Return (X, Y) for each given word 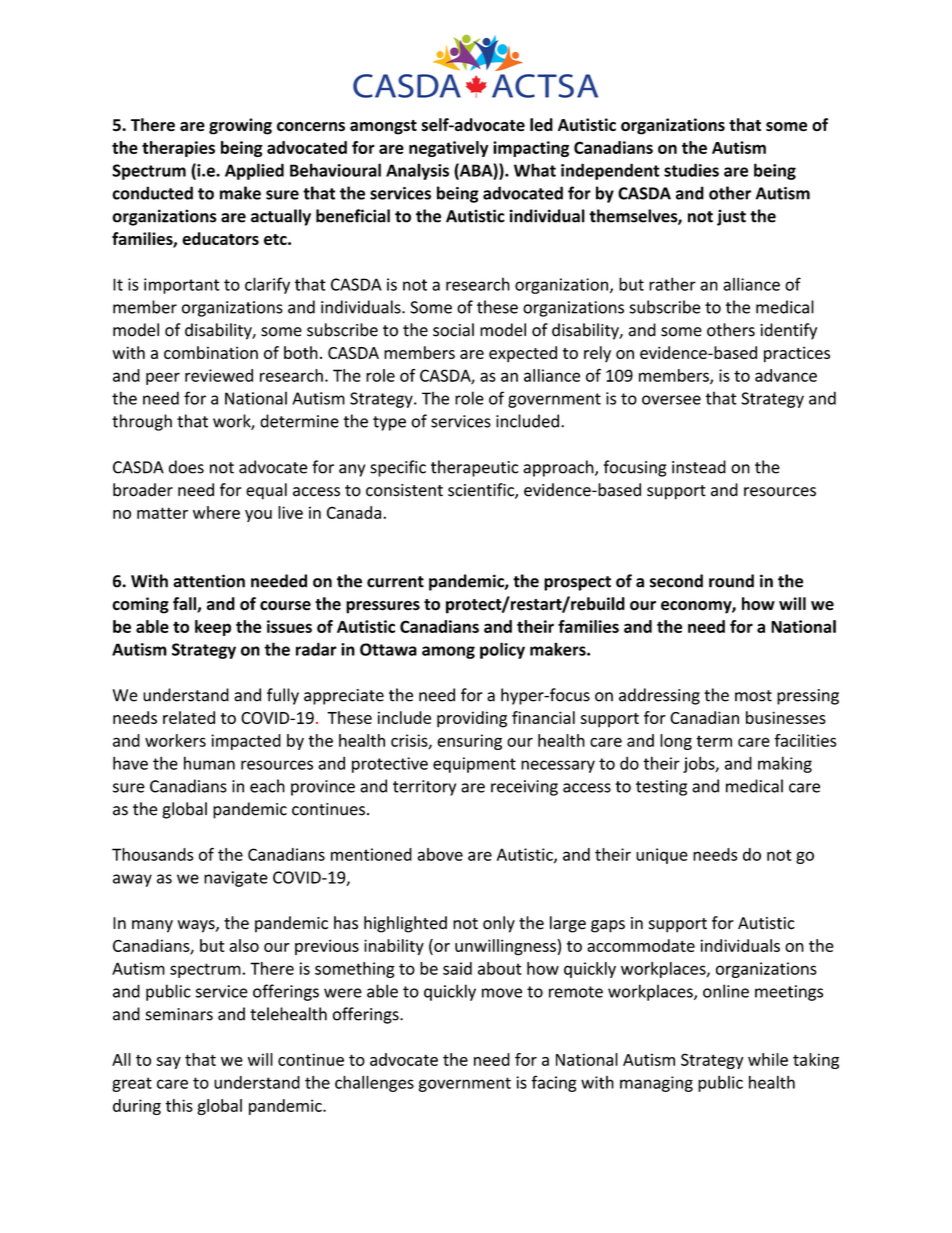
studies (691, 170)
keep (213, 628)
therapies (178, 149)
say (168, 1063)
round (731, 581)
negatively (449, 149)
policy (502, 650)
